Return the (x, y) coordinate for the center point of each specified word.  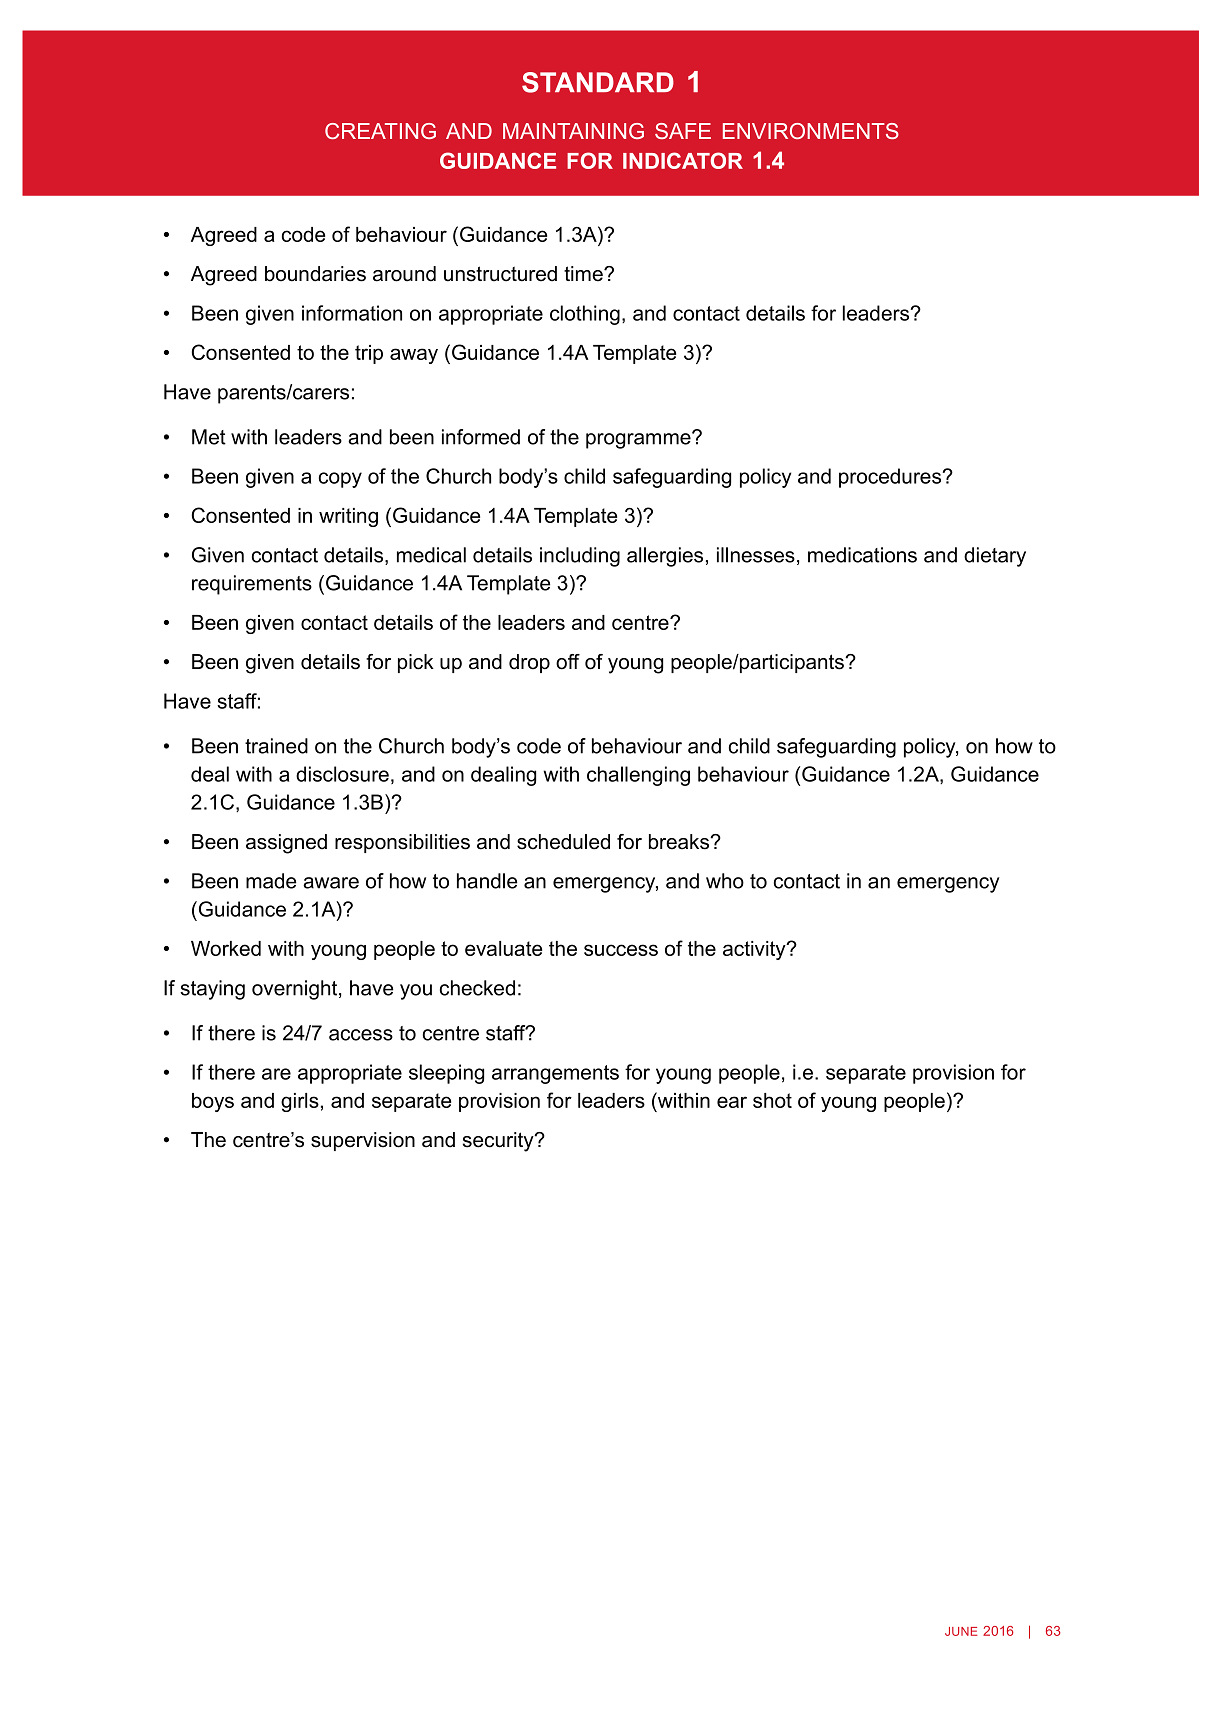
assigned (286, 844)
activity (755, 950)
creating (380, 131)
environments (811, 131)
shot (772, 1100)
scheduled (563, 842)
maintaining (573, 131)
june (961, 1631)
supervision (363, 1141)
